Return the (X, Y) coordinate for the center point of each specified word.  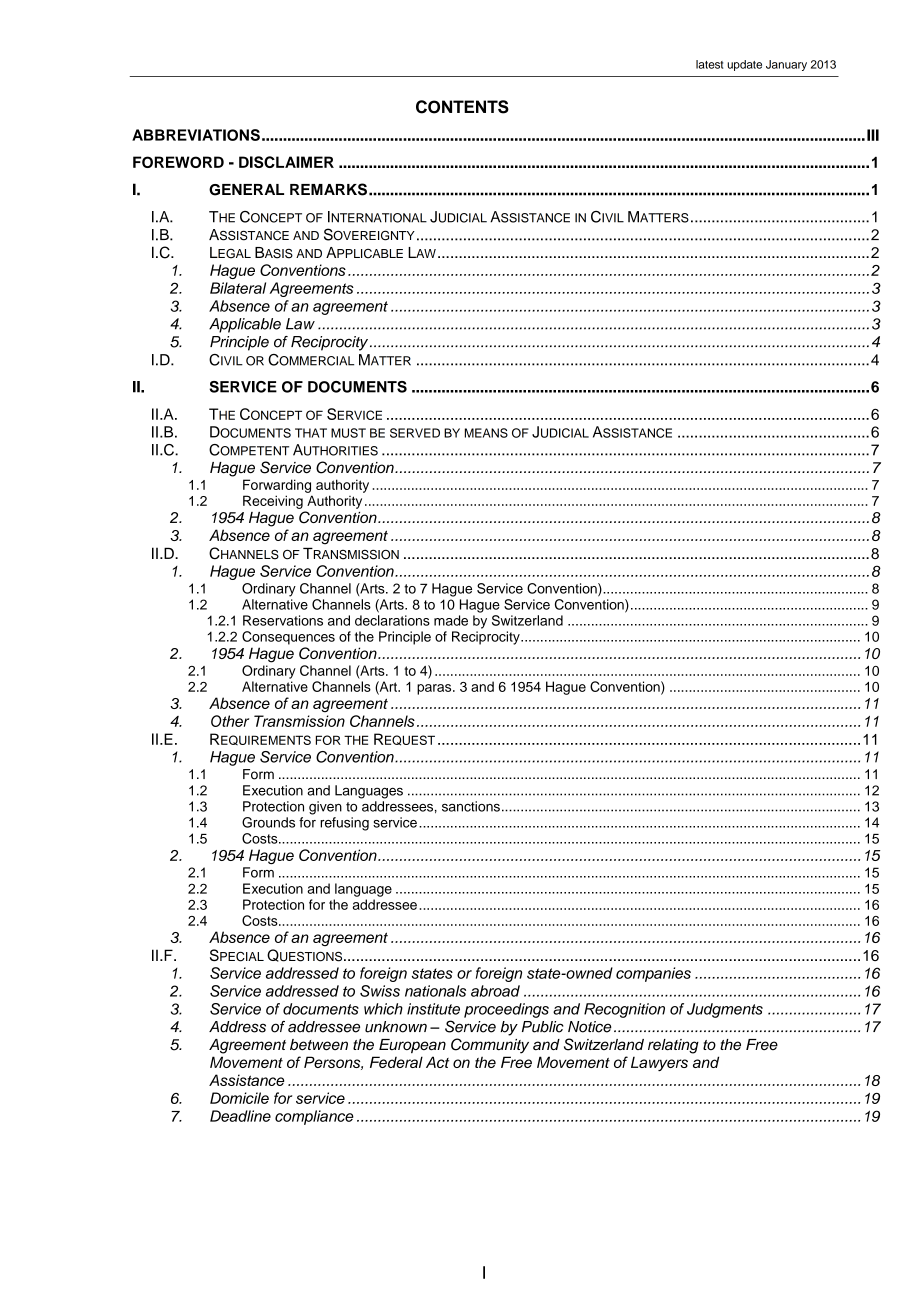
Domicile (239, 1098)
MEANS (486, 433)
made (451, 620)
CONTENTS (462, 107)
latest (709, 64)
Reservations (283, 620)
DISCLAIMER (286, 162)
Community (490, 1046)
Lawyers (659, 1064)
